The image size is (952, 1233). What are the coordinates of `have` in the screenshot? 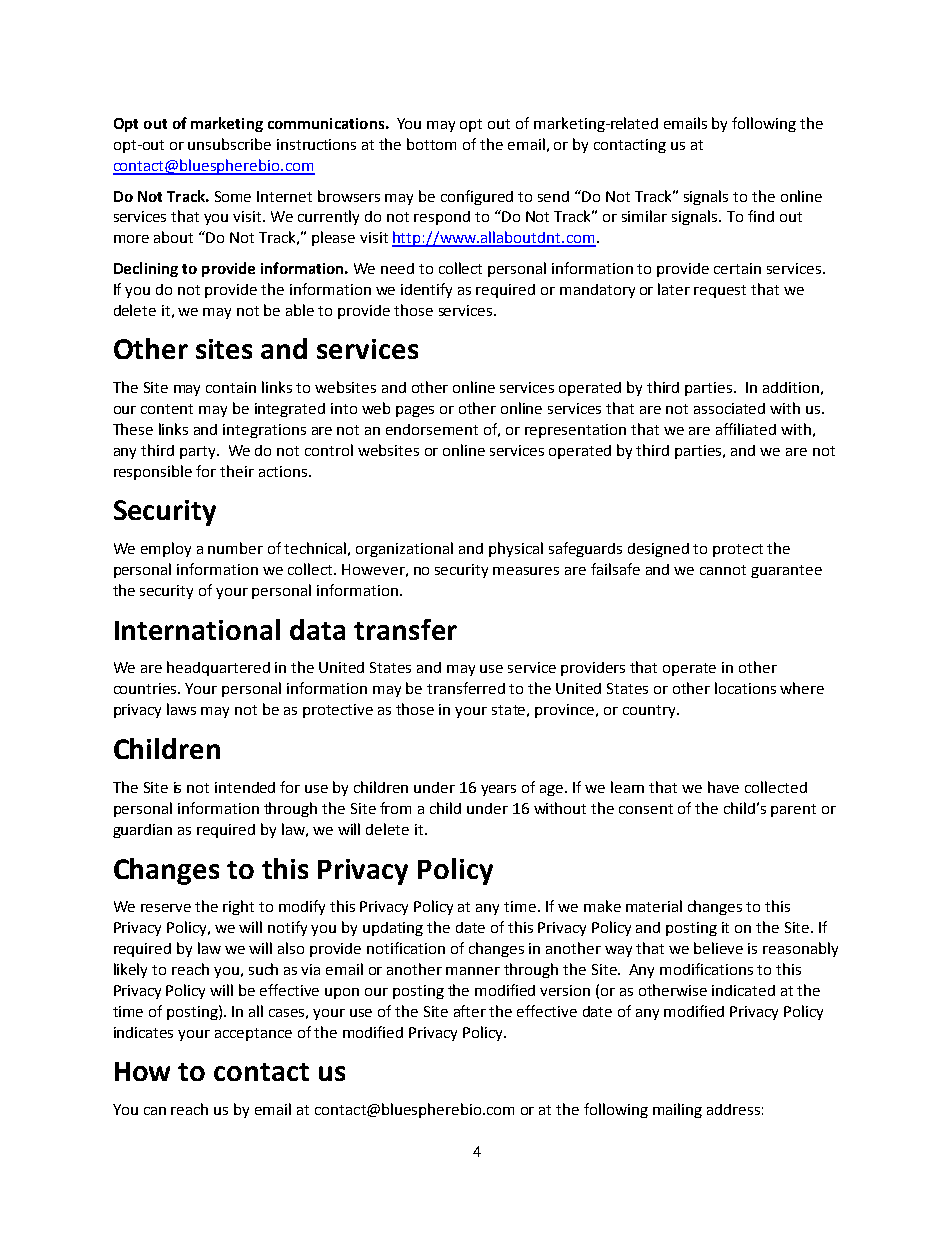 It's located at (723, 787).
